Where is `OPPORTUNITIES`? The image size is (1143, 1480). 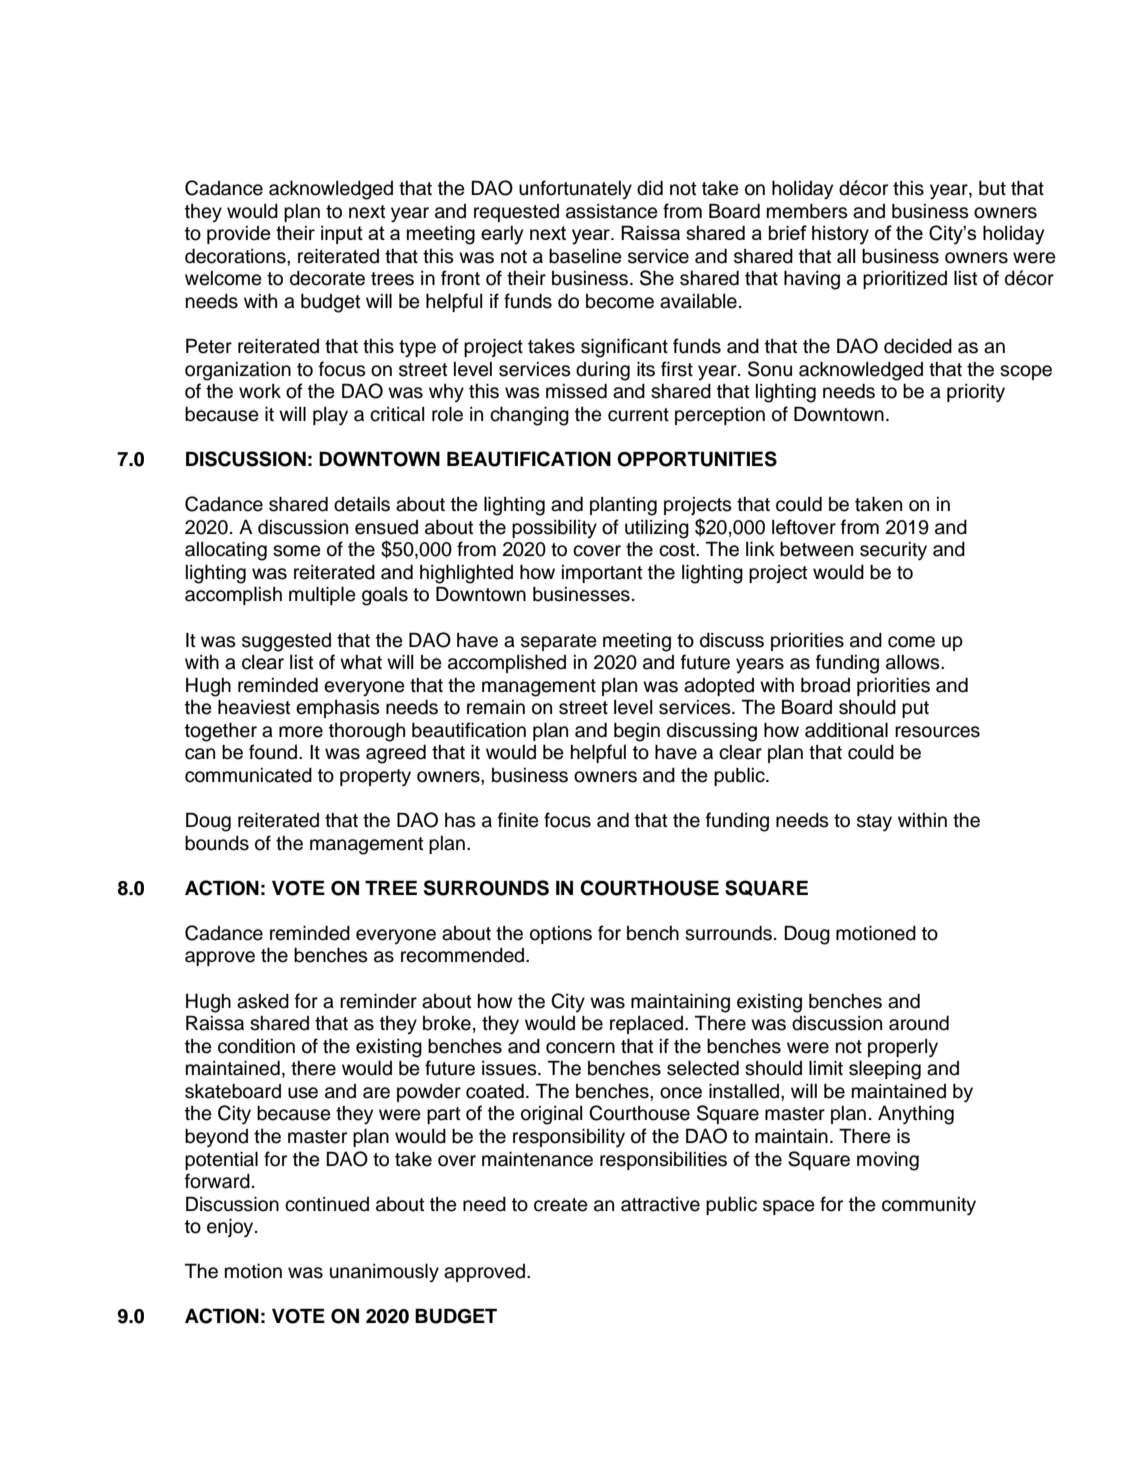
OPPORTUNITIES is located at coordinates (697, 459).
